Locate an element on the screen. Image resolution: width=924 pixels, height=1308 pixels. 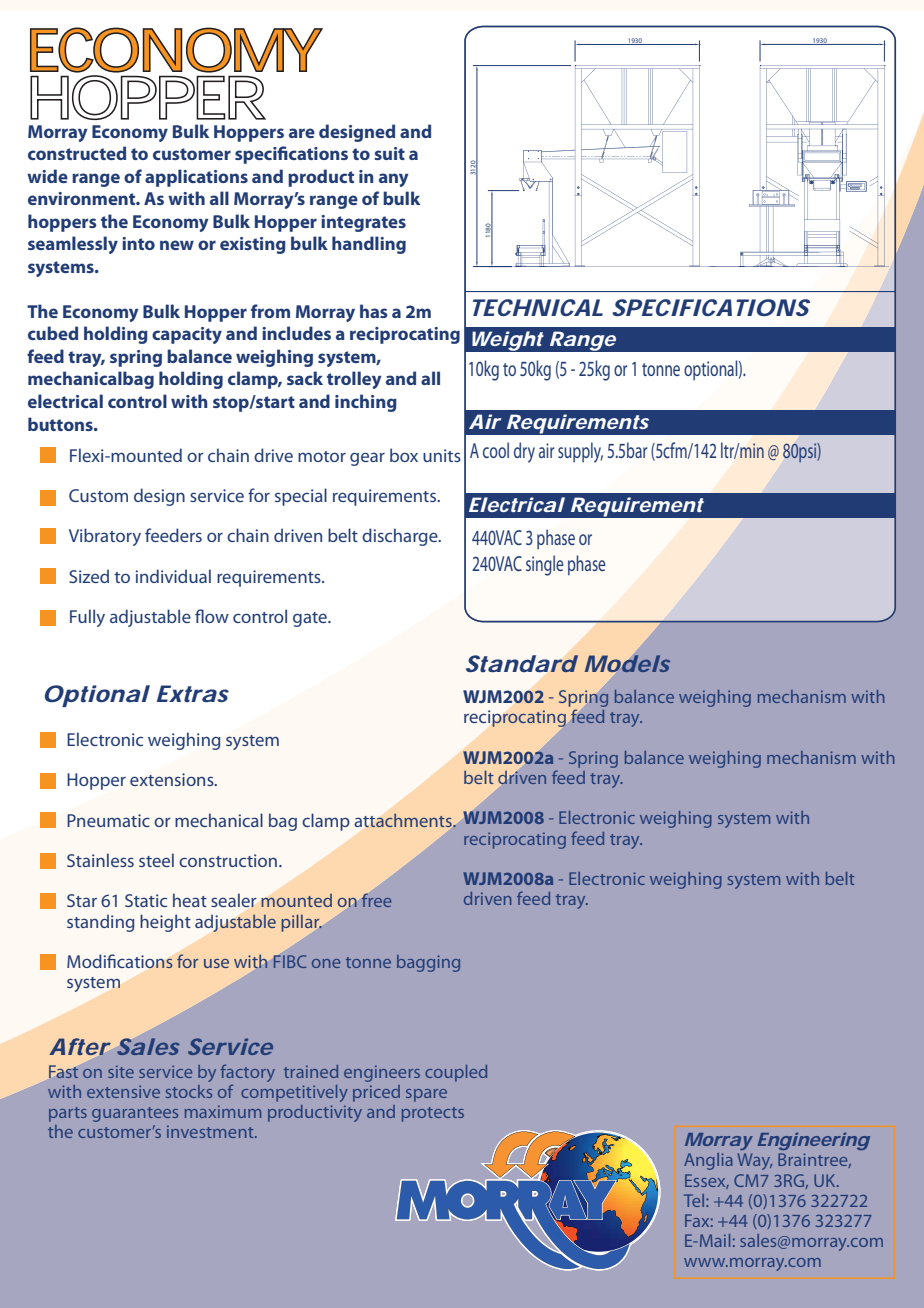
attachments is located at coordinates (404, 820).
